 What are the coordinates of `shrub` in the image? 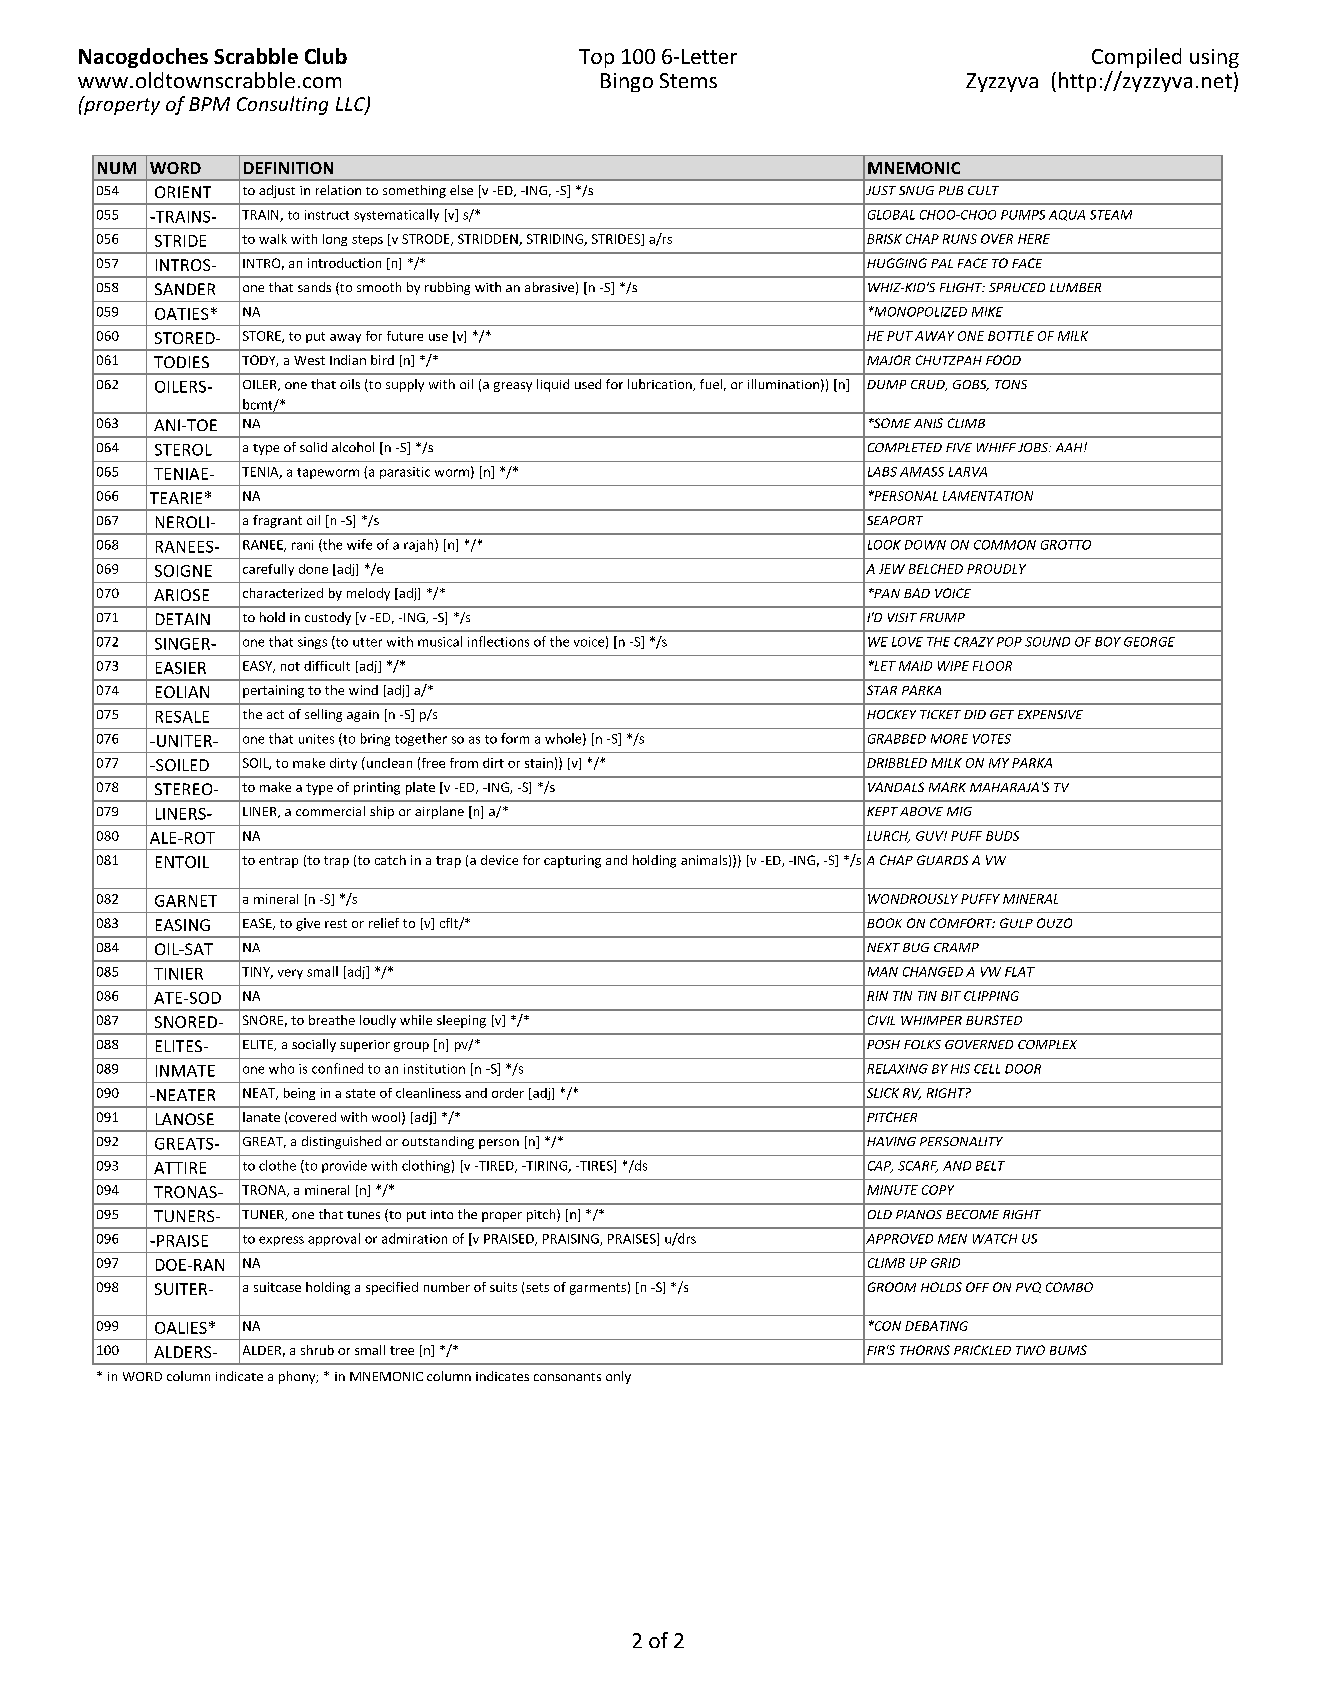 It's located at (317, 1350).
